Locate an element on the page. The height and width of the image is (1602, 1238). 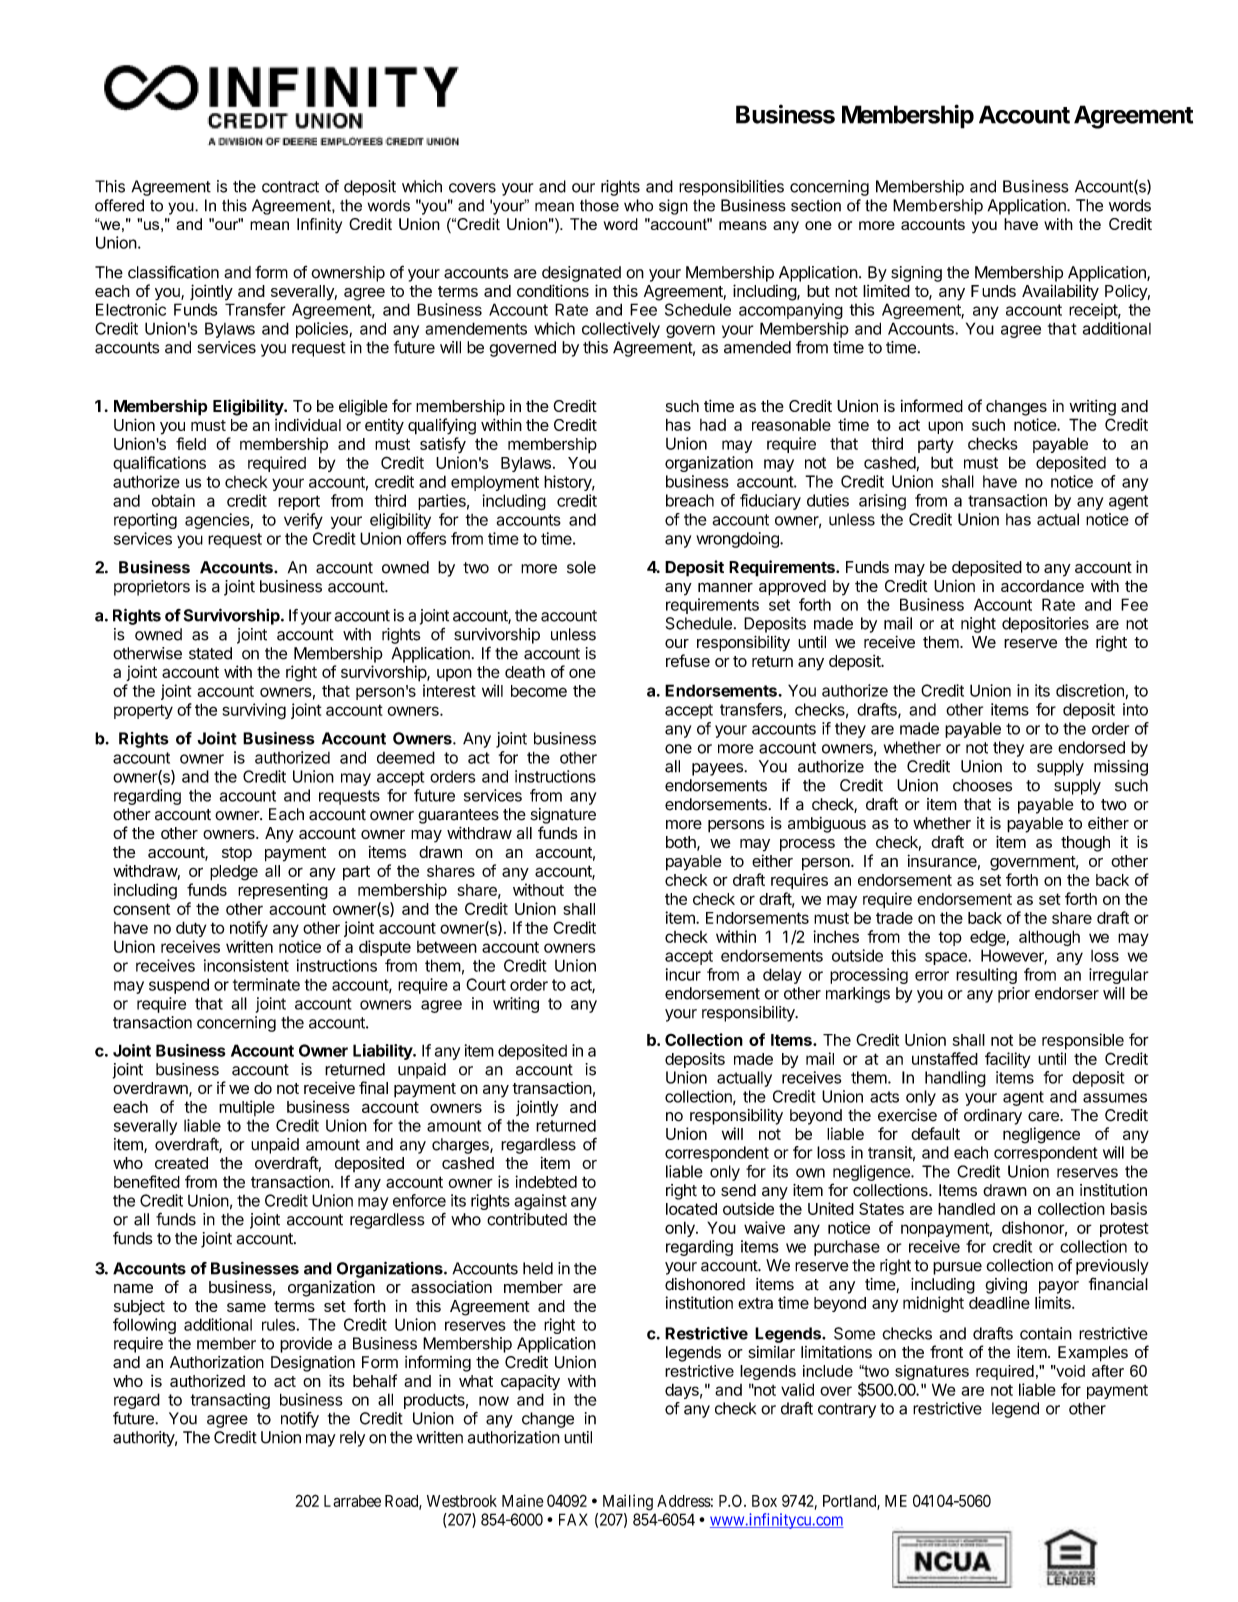
arising is located at coordinates (882, 502).
